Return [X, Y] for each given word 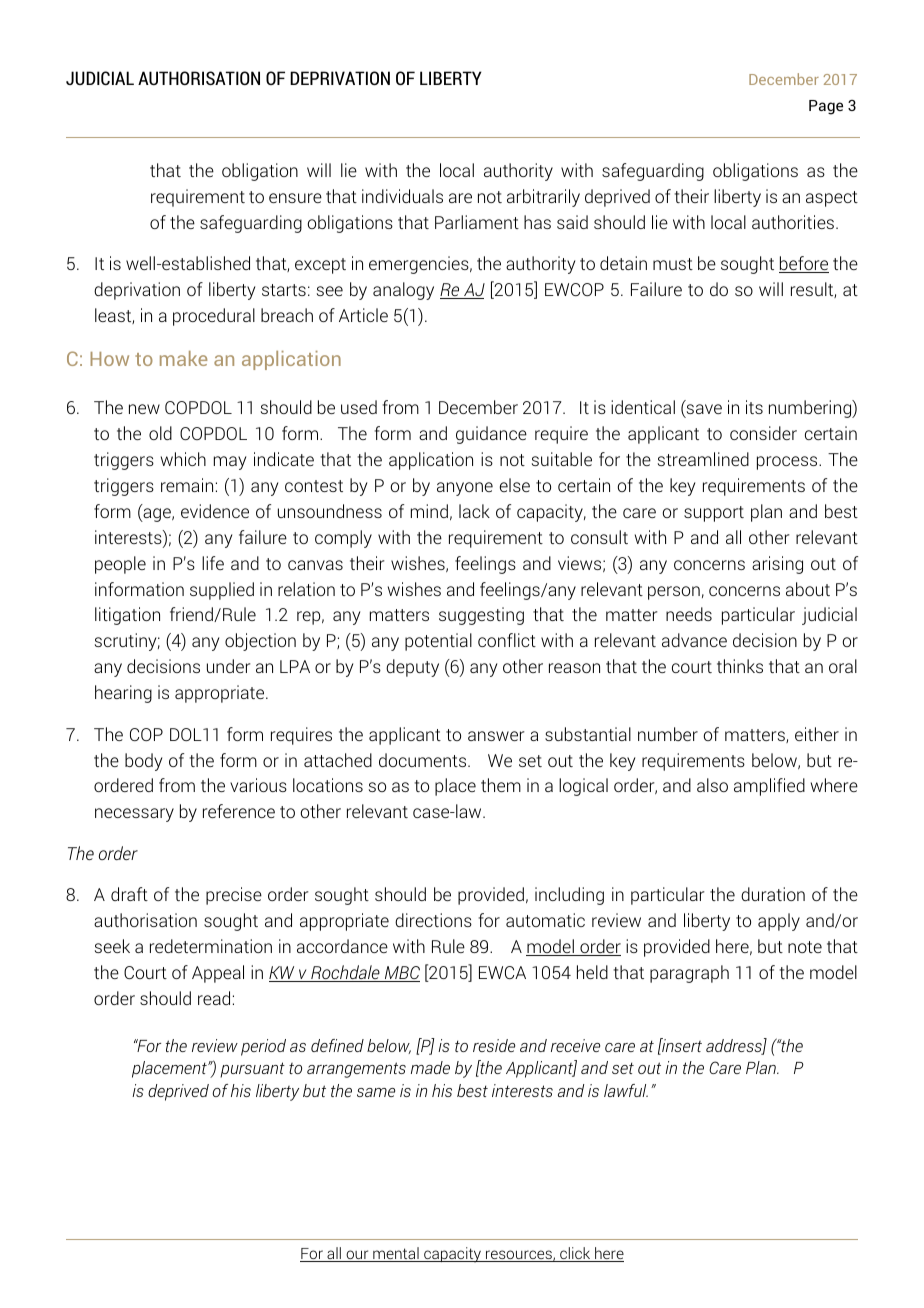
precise [234, 896]
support [714, 514]
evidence [215, 511]
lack [474, 511]
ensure [295, 198]
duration [773, 894]
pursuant [252, 1070]
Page [826, 107]
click [575, 1254]
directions [433, 920]
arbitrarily [543, 198]
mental [396, 1254]
